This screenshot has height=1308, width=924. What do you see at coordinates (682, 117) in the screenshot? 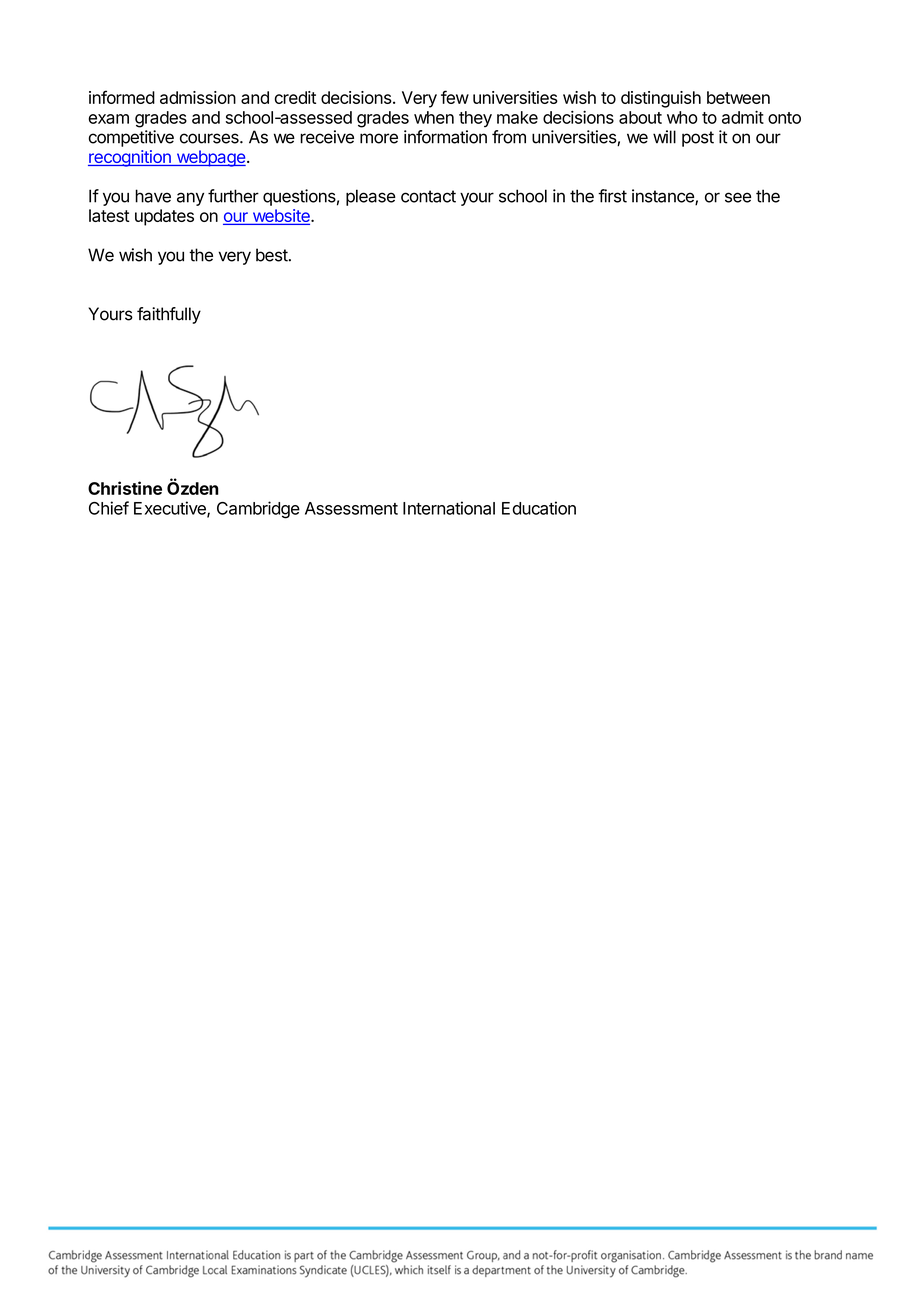
I see `who` at bounding box center [682, 117].
